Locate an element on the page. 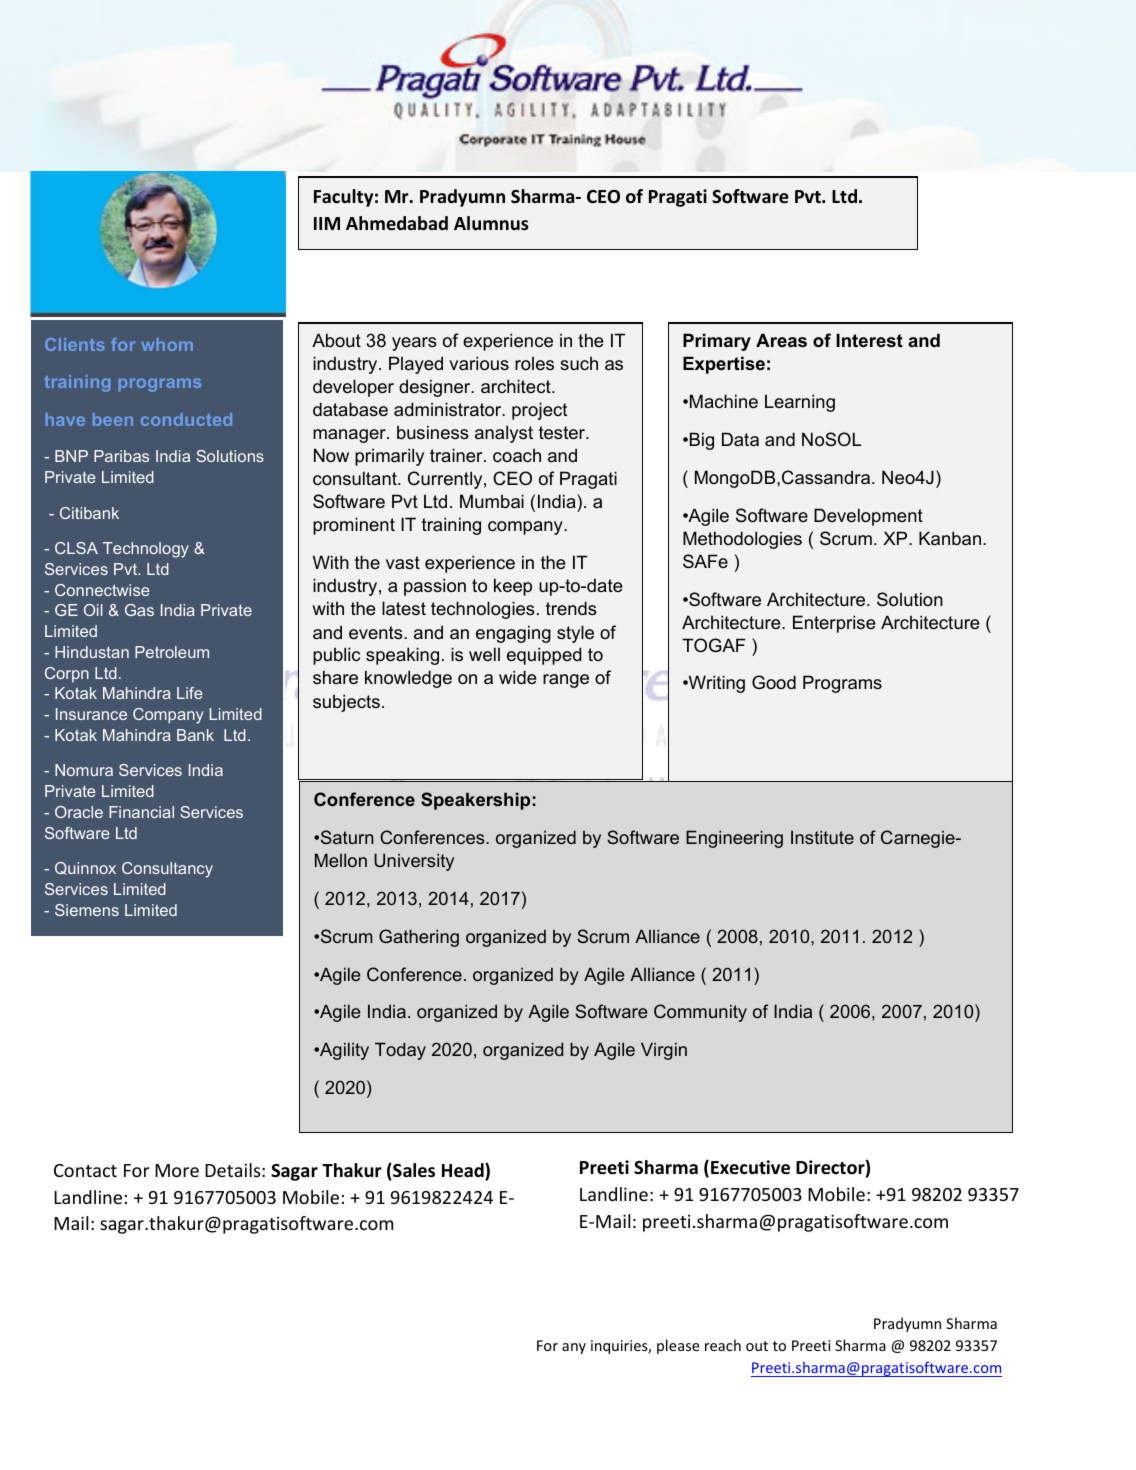  Alumnus is located at coordinates (491, 223).
